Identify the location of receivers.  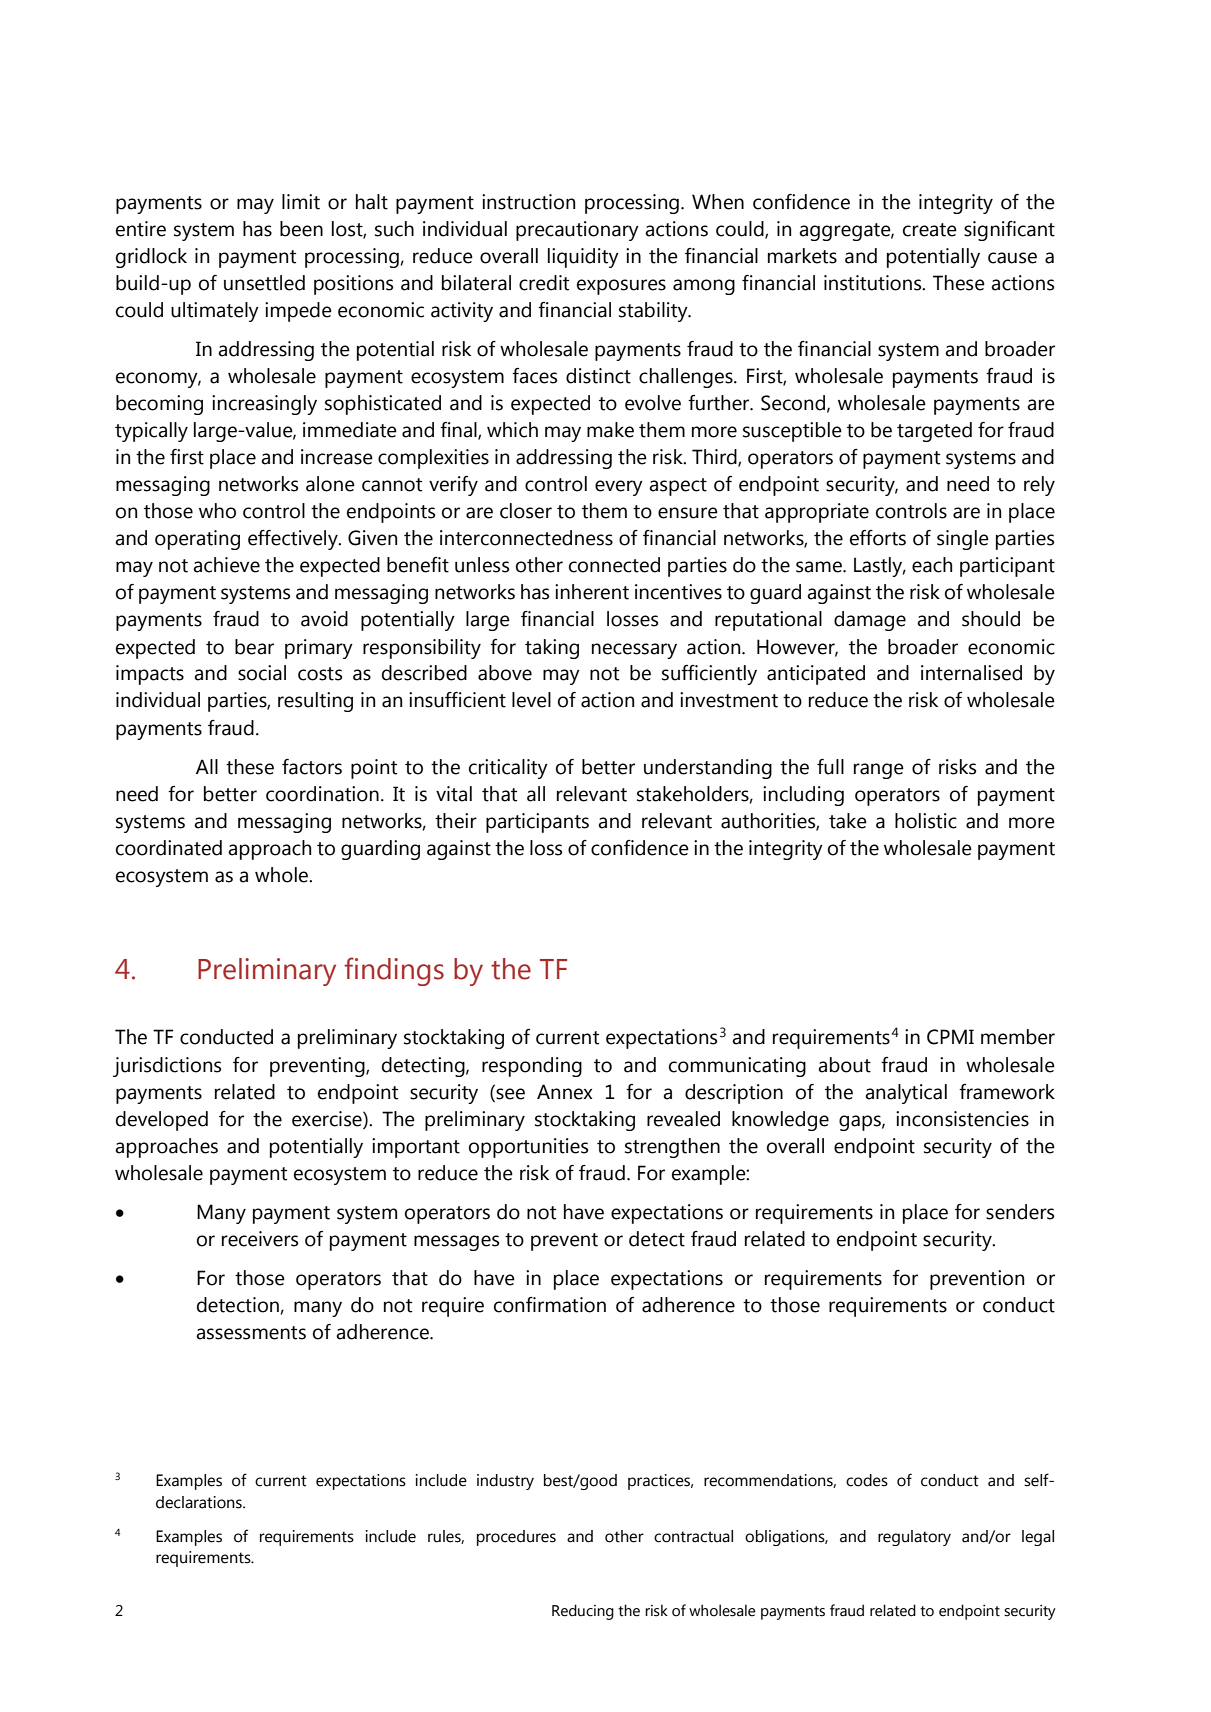
(260, 1239).
